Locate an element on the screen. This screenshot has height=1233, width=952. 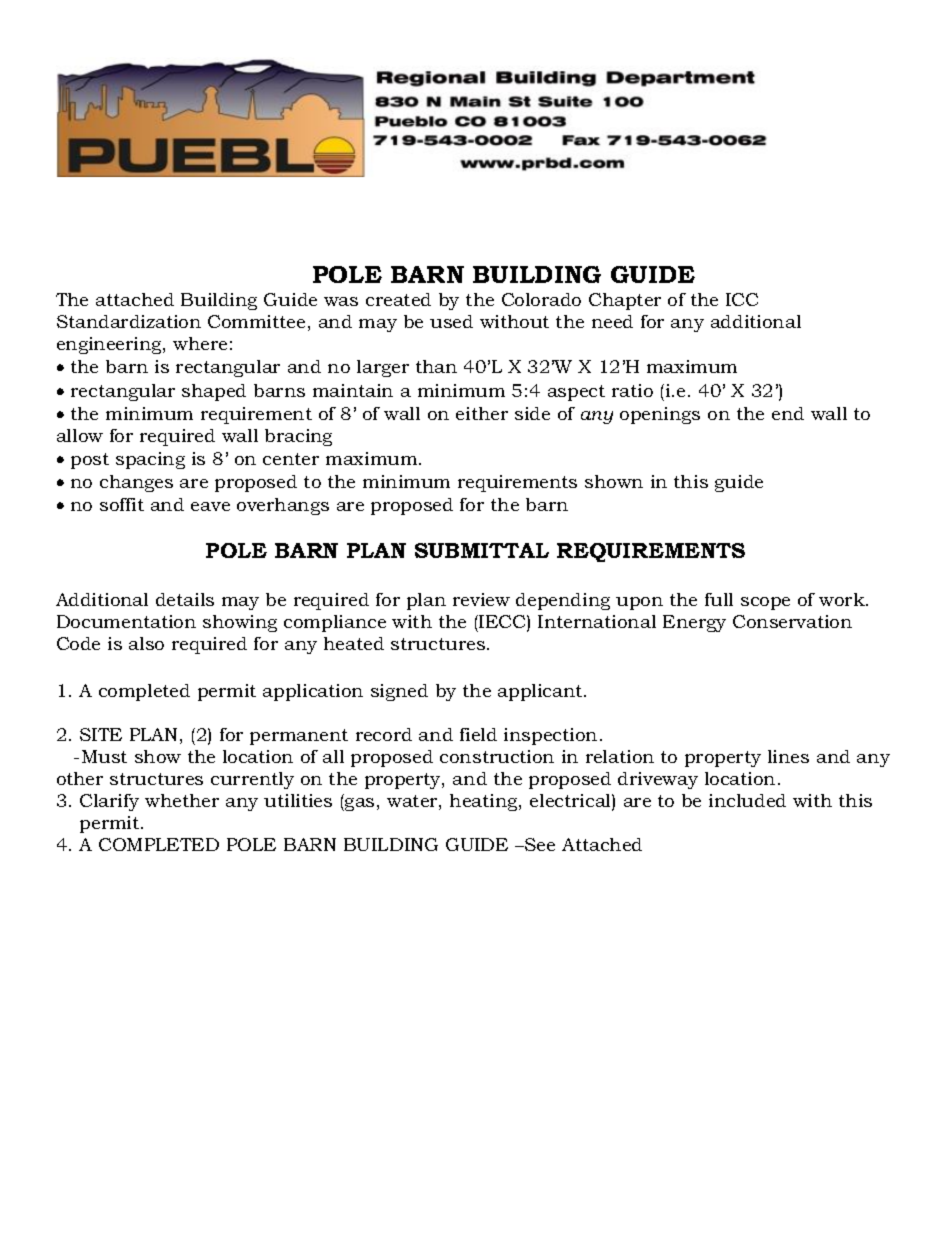
used is located at coordinates (451, 321).
